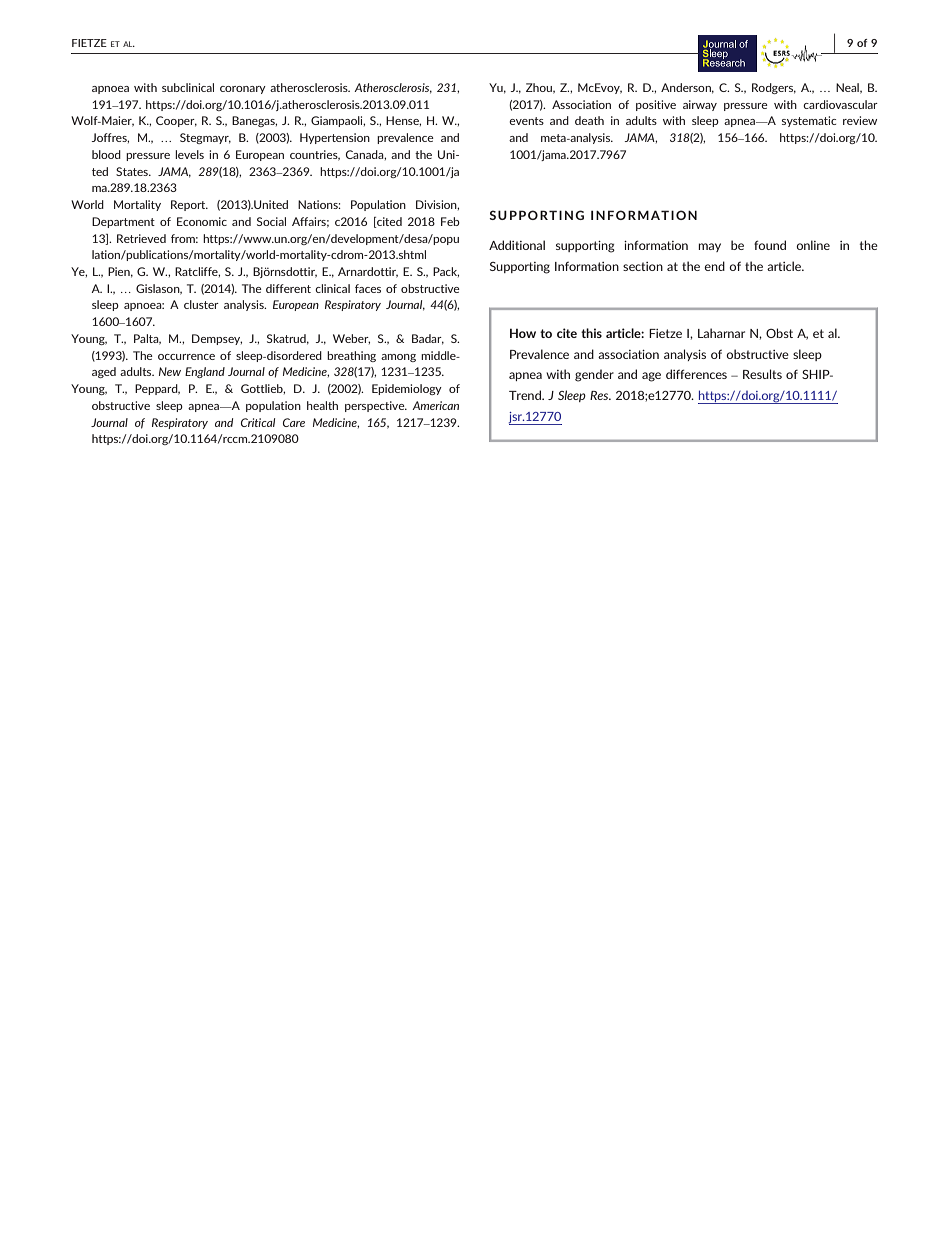 The height and width of the screenshot is (1251, 952). Describe the element at coordinates (591, 333) in the screenshot. I see `this` at that location.
